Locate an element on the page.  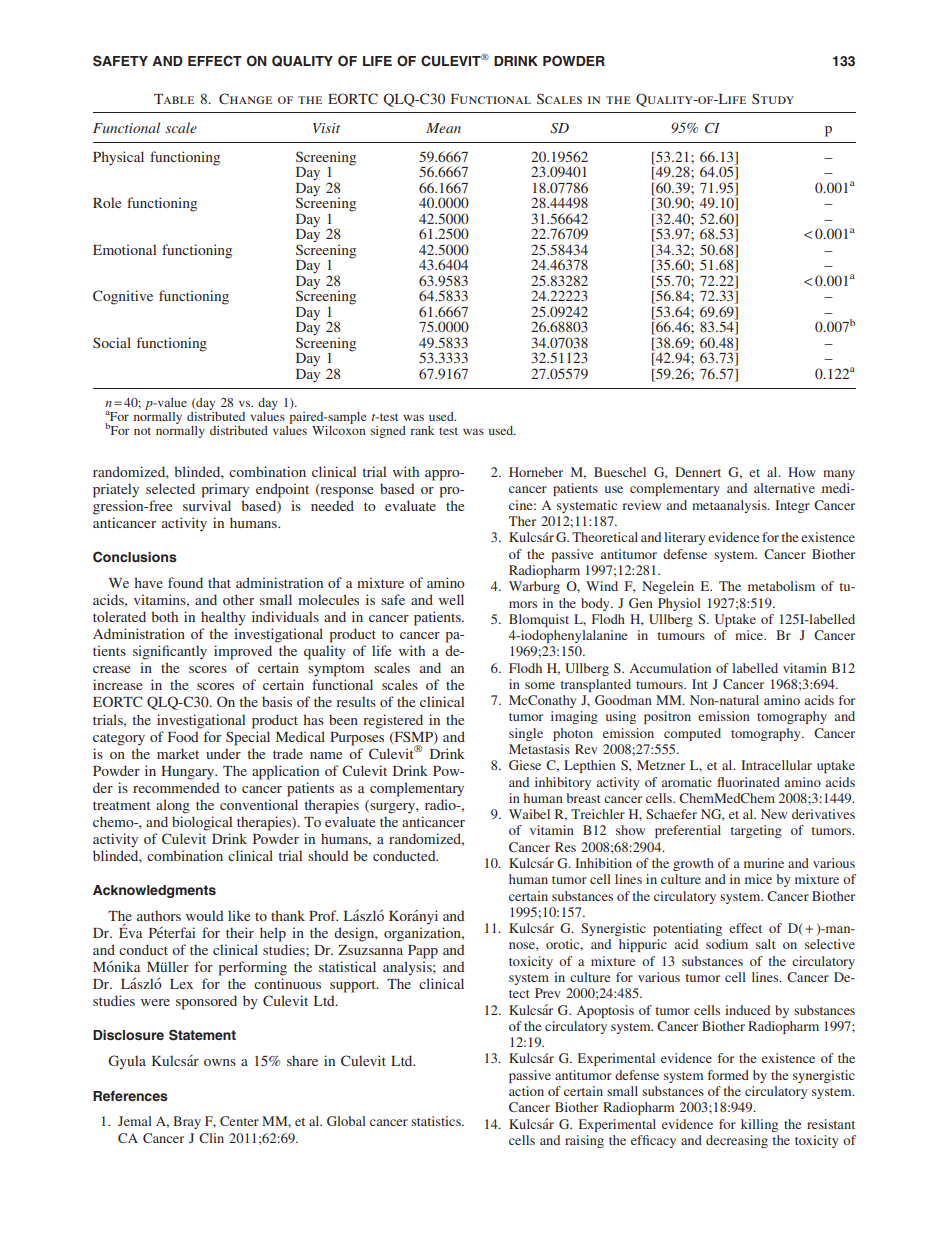
Inhibition is located at coordinates (603, 863).
